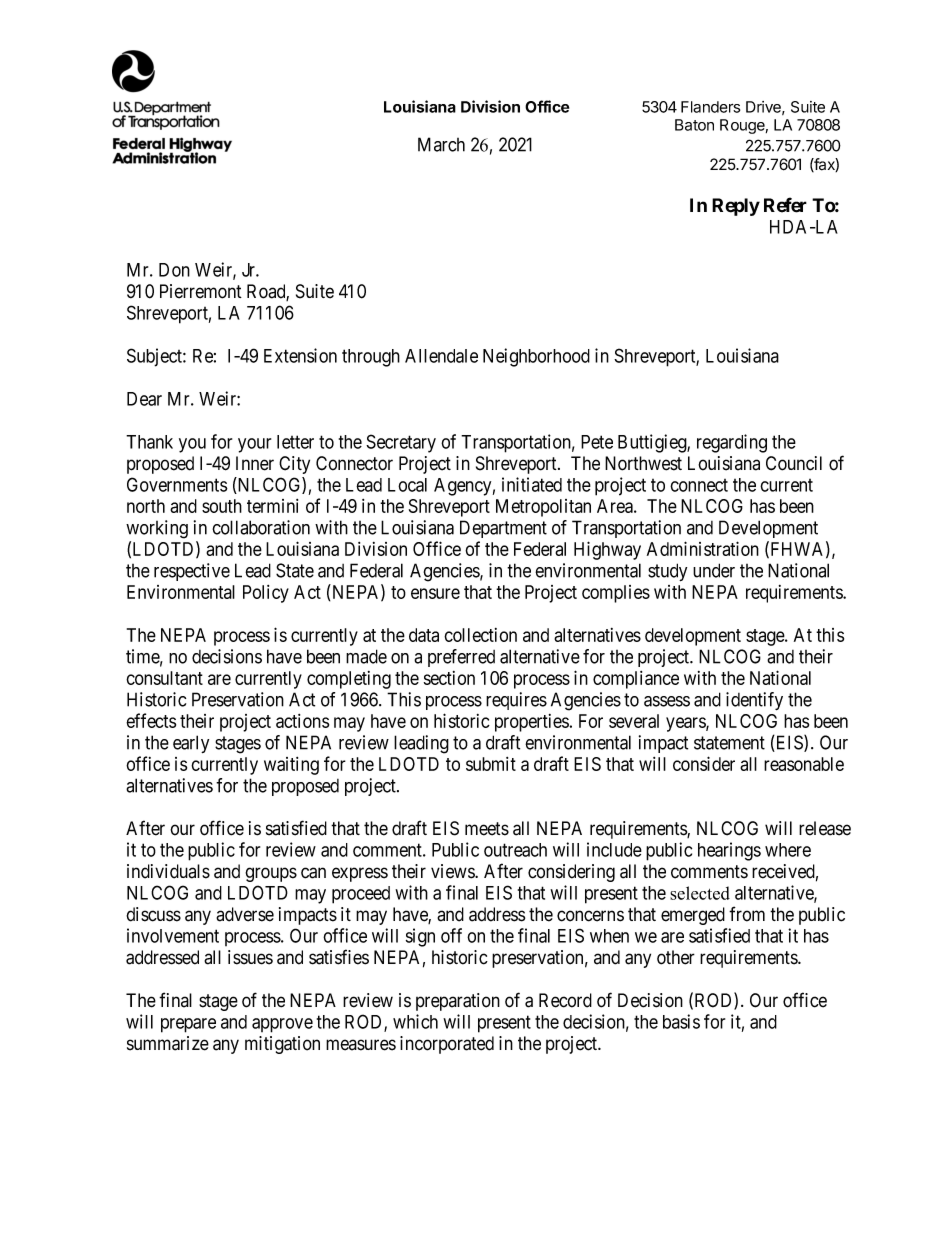 This page has height=1233, width=952. I want to click on meets, so click(487, 829).
